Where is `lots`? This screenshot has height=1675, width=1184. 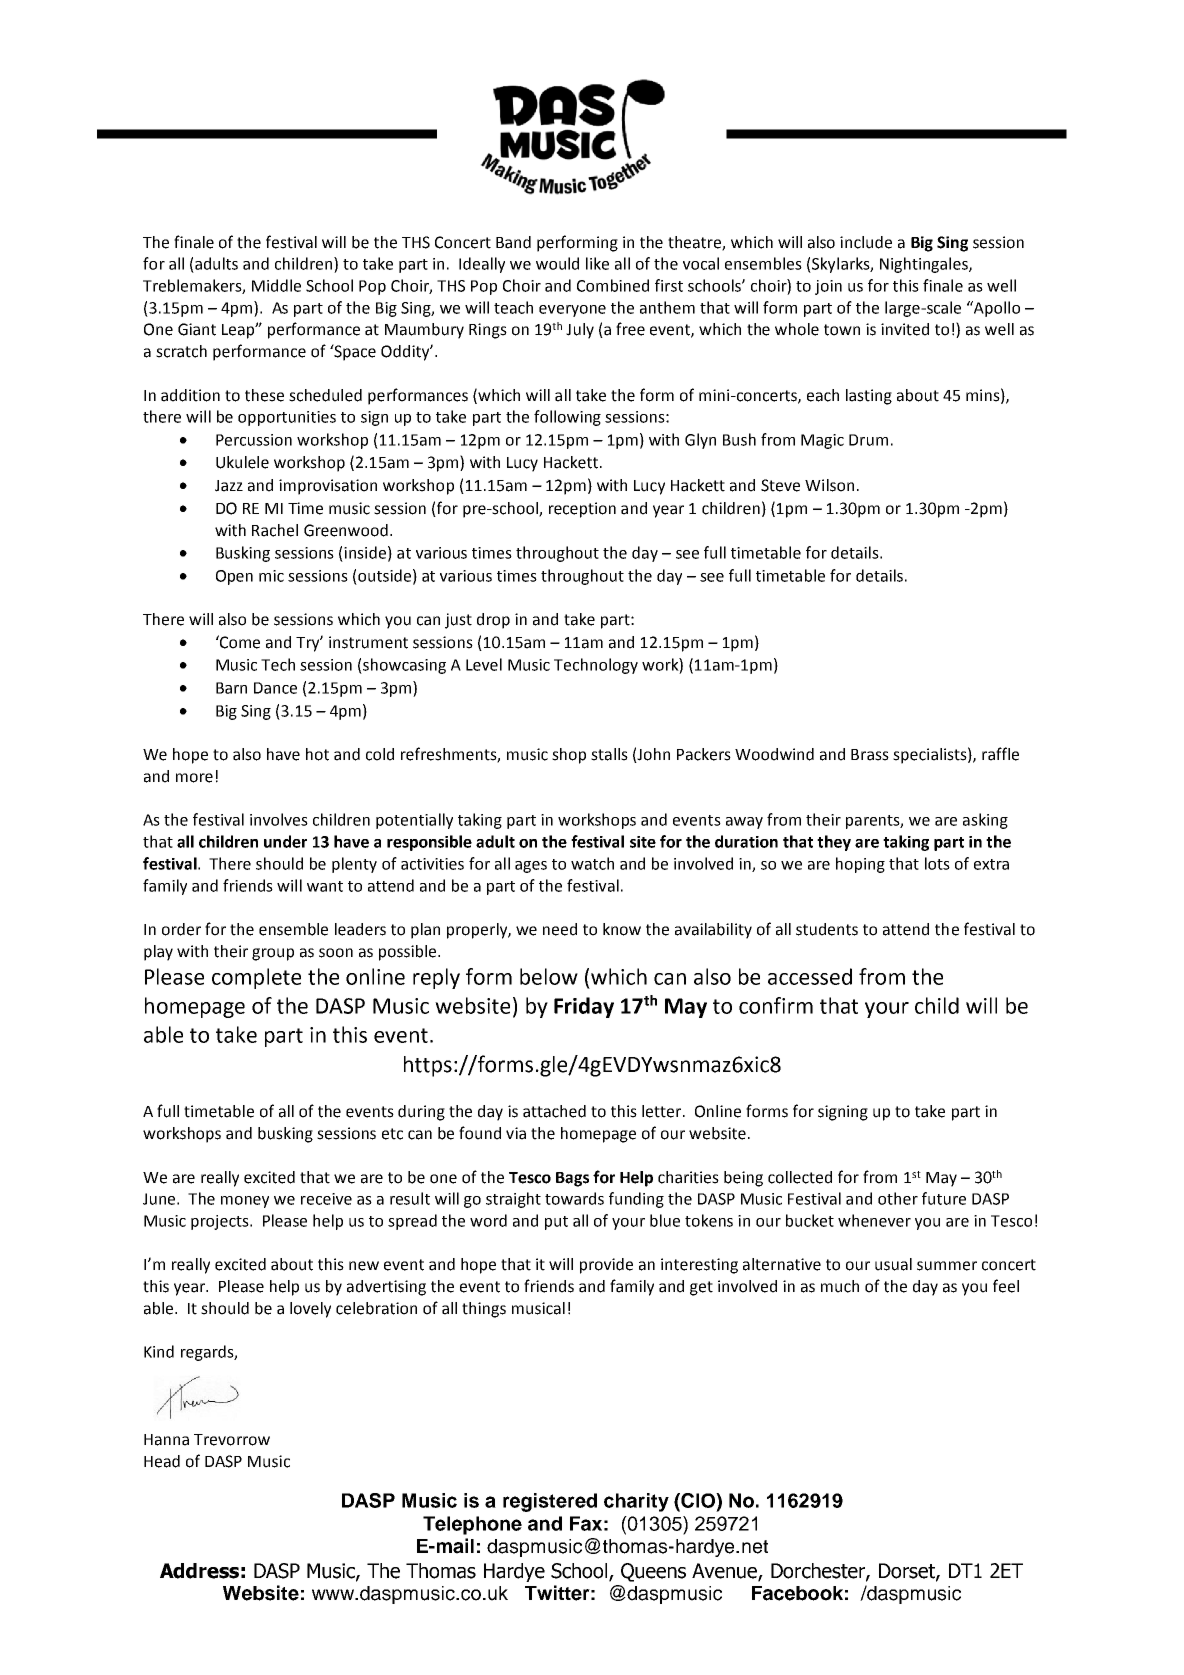 lots is located at coordinates (937, 863).
